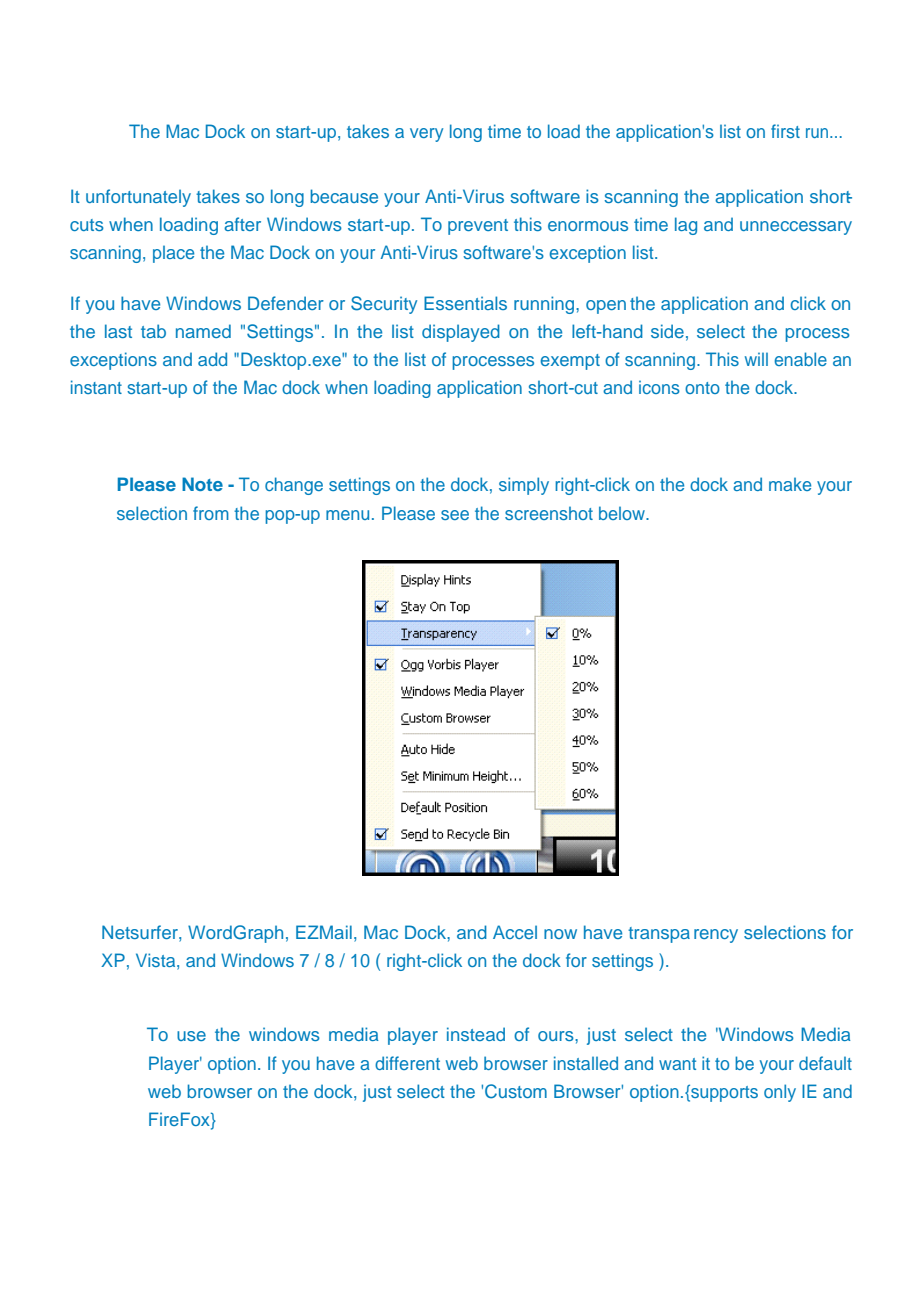 This document has width=924, height=1308. Describe the element at coordinates (138, 198) in the document. I see `unfortunately` at that location.
